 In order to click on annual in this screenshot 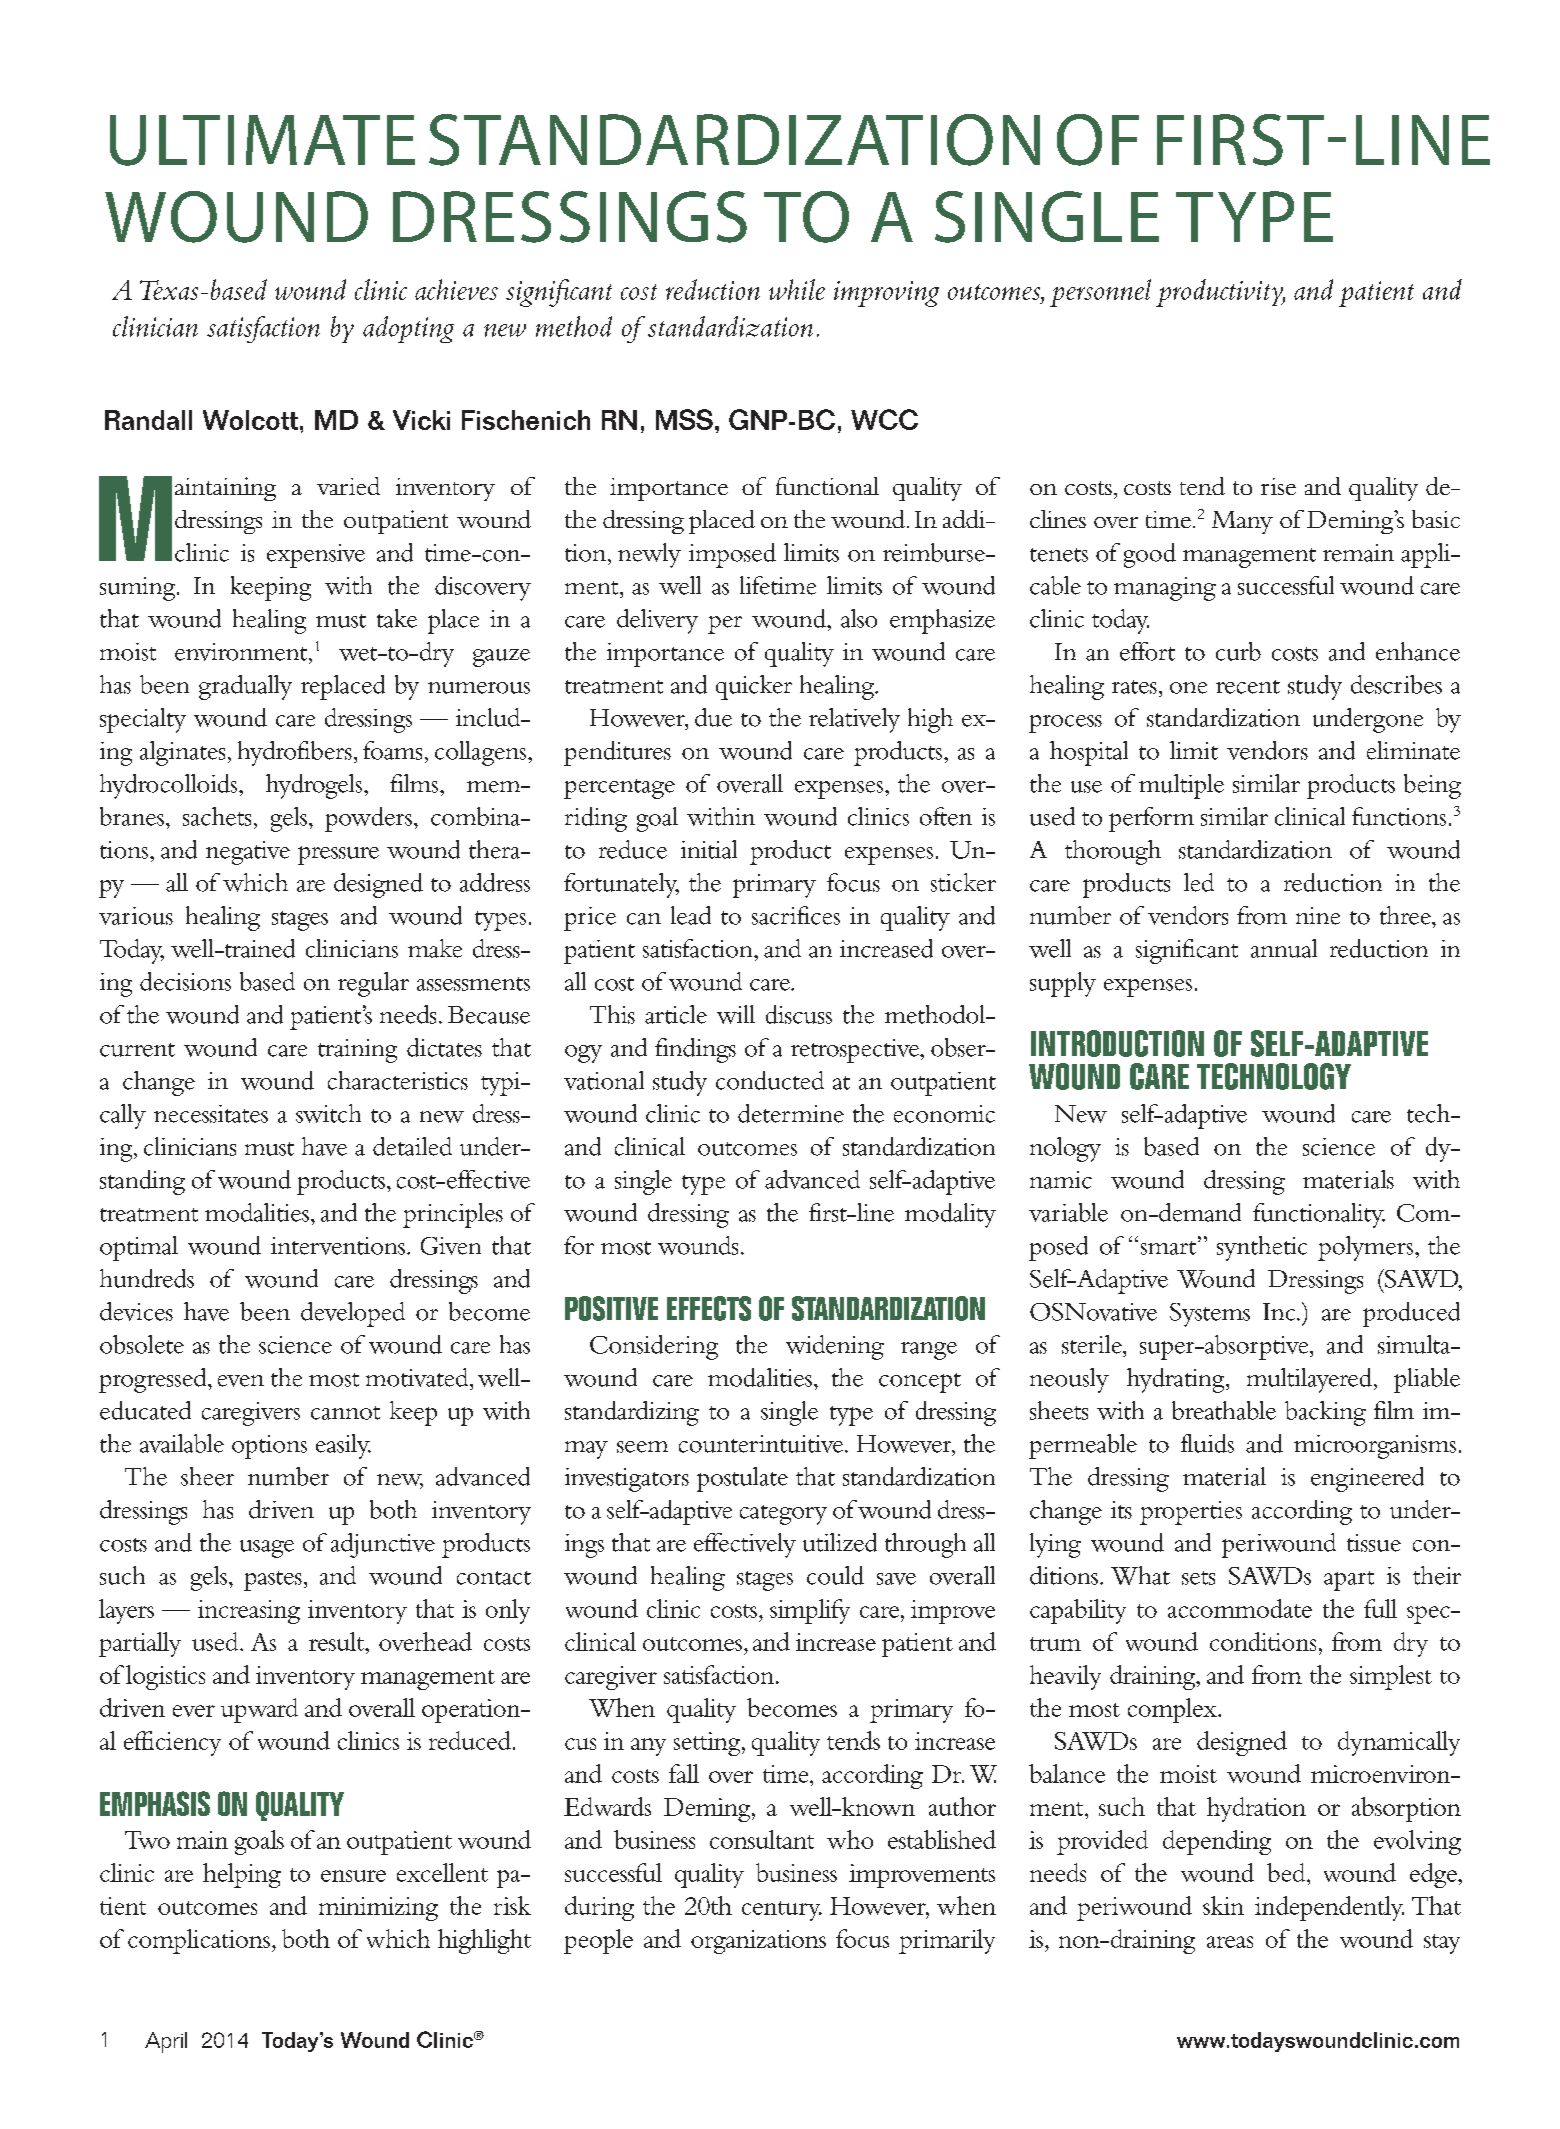, I will do `click(1284, 948)`.
